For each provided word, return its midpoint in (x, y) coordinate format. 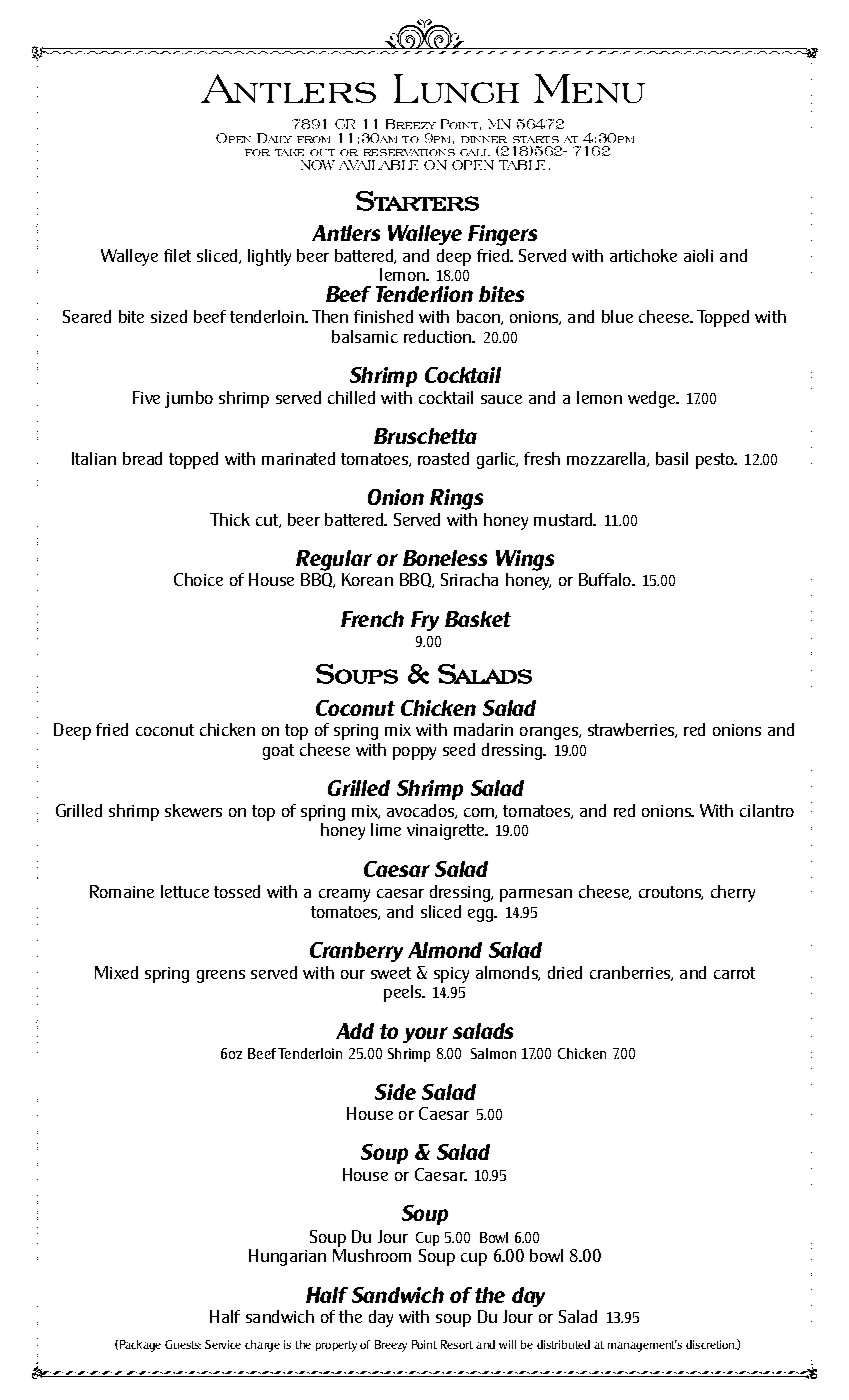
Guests (183, 1344)
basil (672, 458)
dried (565, 972)
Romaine (122, 891)
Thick (230, 519)
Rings (456, 499)
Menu (589, 88)
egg (482, 915)
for (257, 152)
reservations (409, 152)
